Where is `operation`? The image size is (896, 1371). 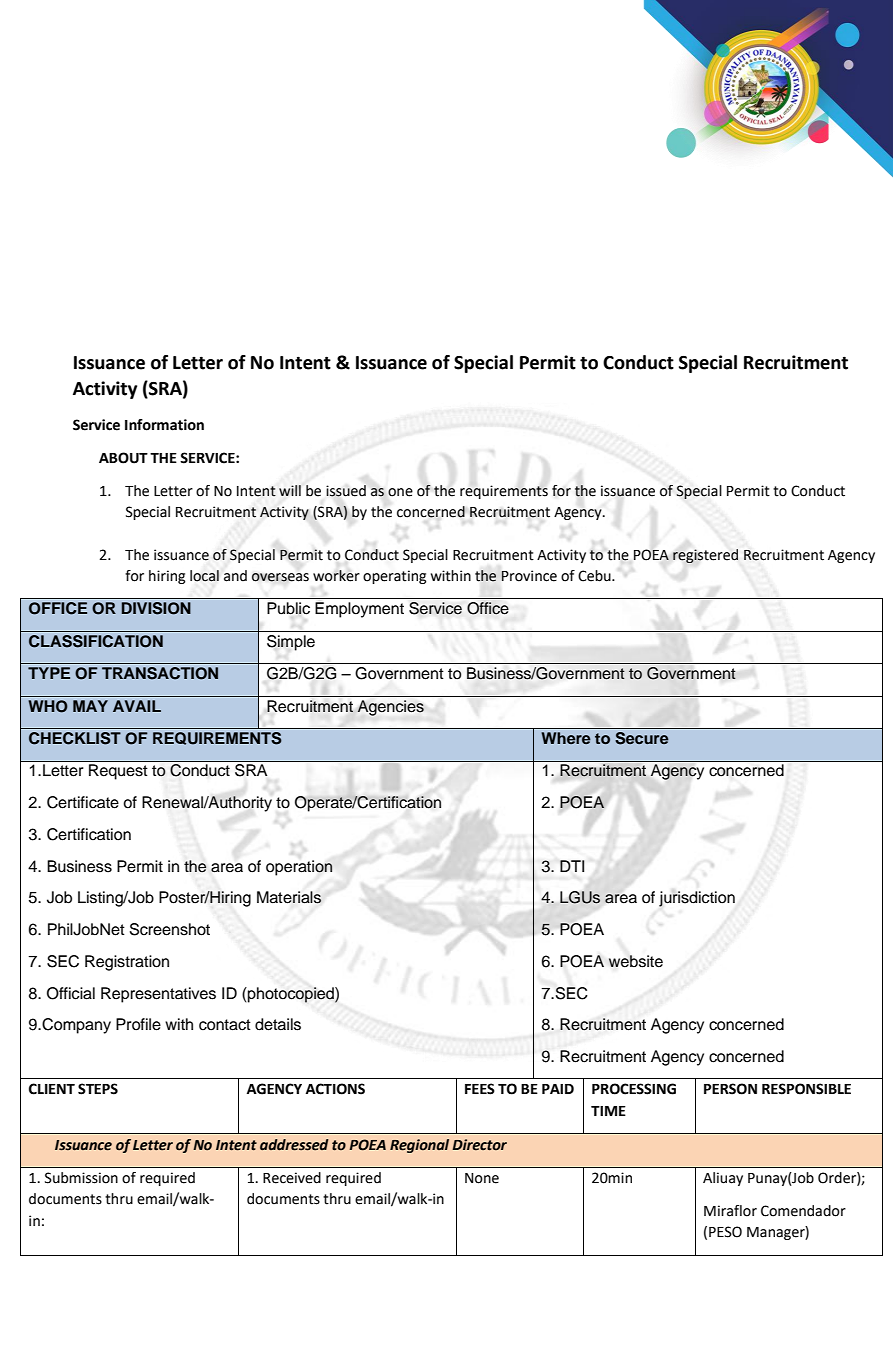
operation is located at coordinates (299, 868).
